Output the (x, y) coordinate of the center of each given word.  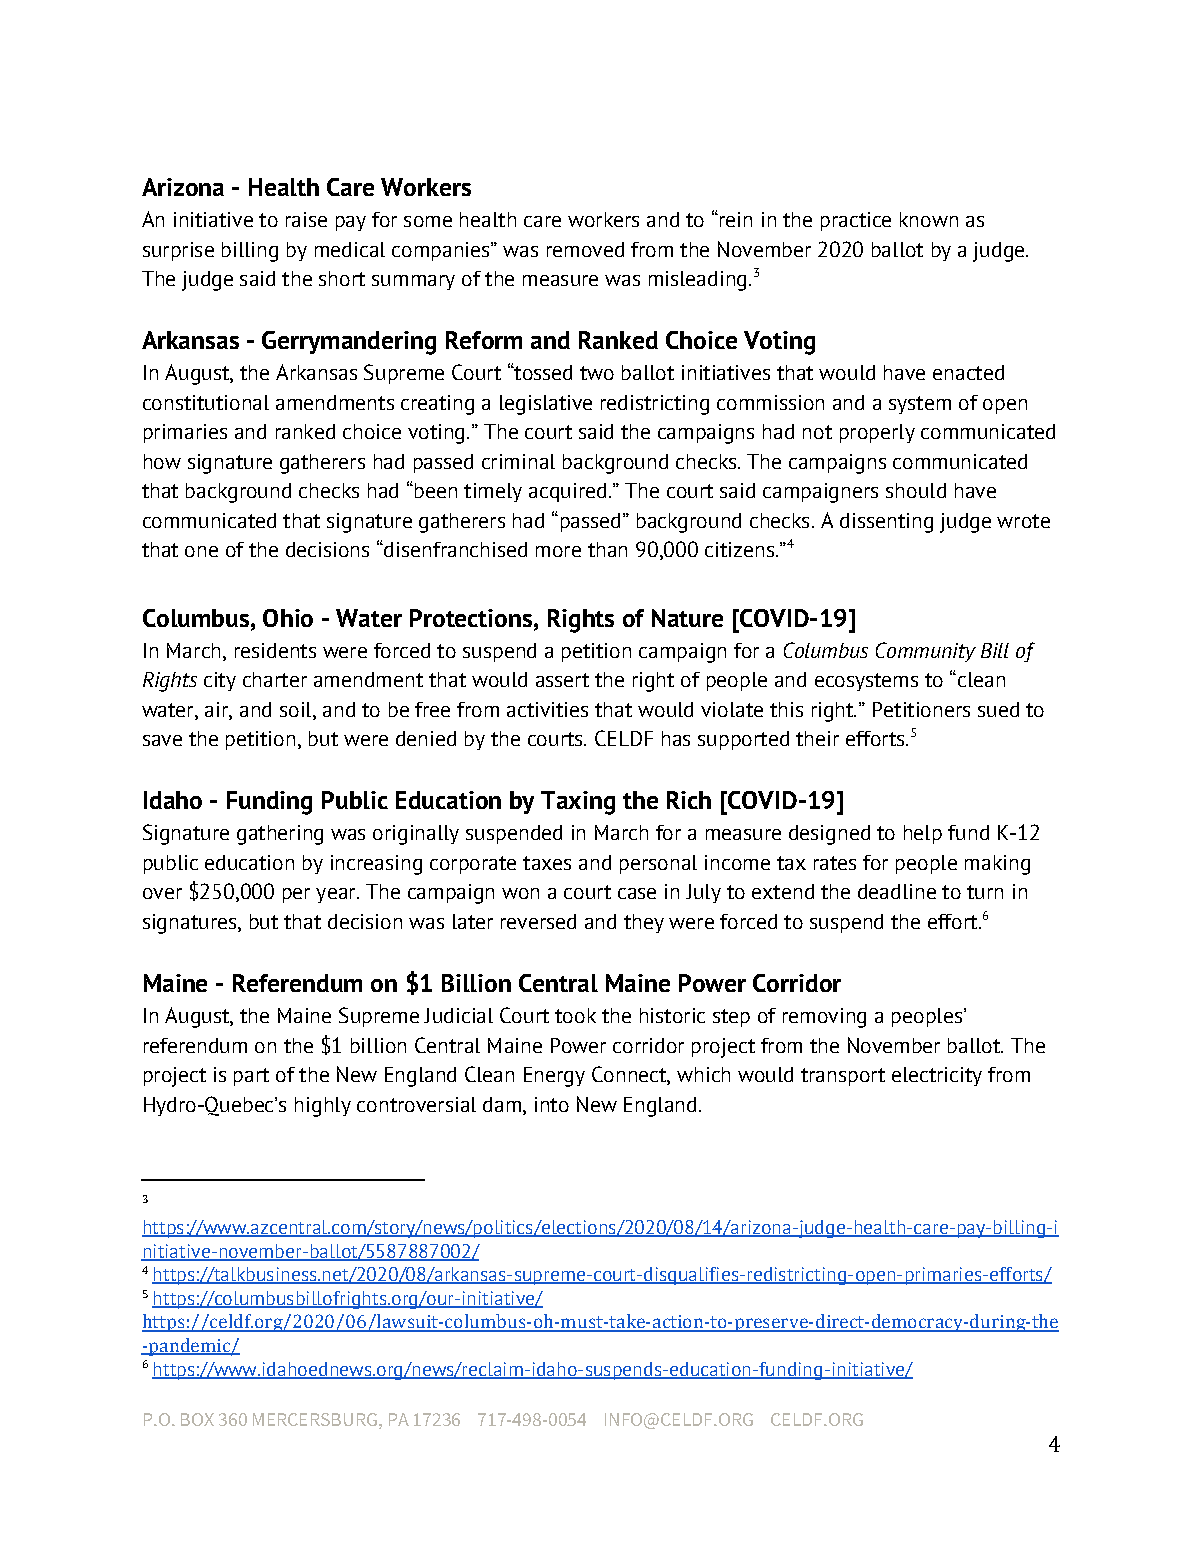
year (337, 895)
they (644, 923)
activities (547, 709)
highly (323, 1107)
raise (306, 219)
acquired (567, 492)
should (916, 490)
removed (585, 249)
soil (297, 709)
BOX (197, 1419)
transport (843, 1077)
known (929, 219)
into (552, 1104)
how (162, 461)
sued (998, 709)
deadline (897, 891)
